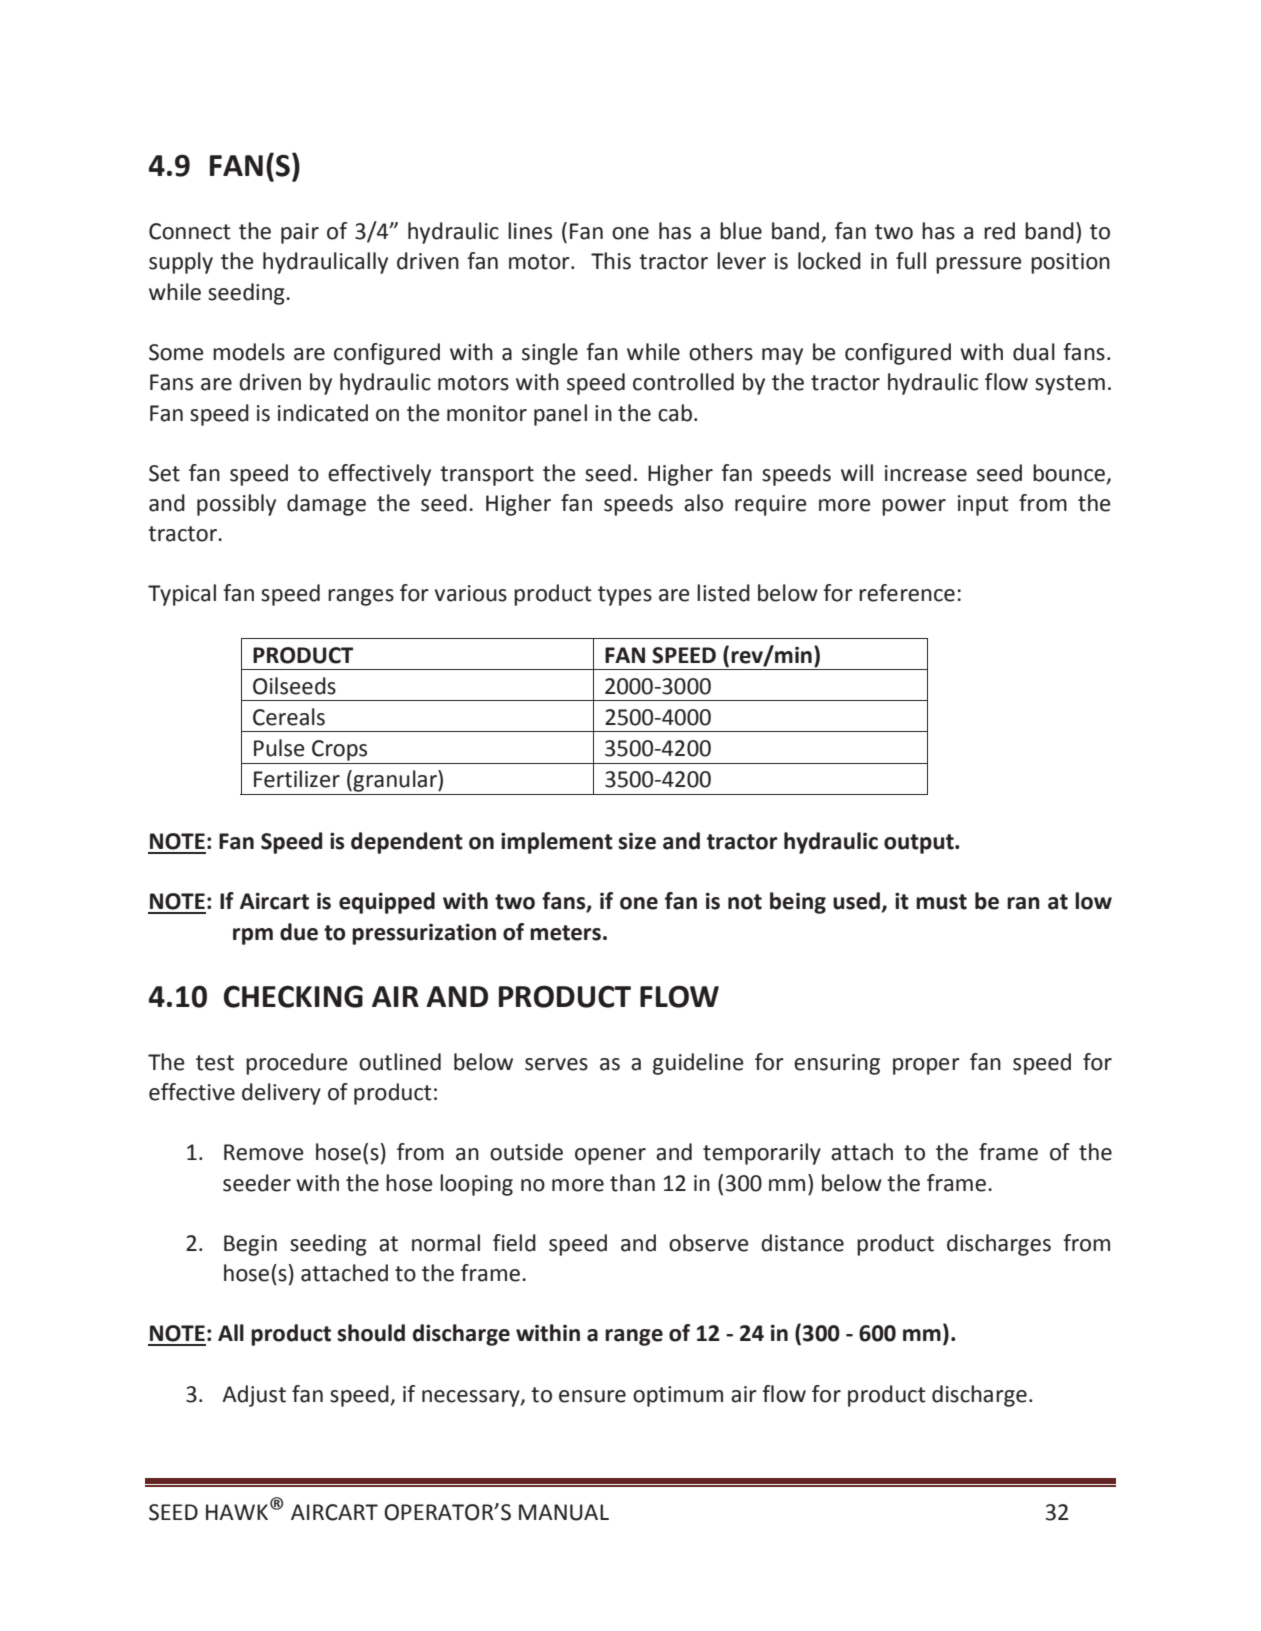 The width and height of the page is (1261, 1631). I want to click on proper, so click(926, 1066).
